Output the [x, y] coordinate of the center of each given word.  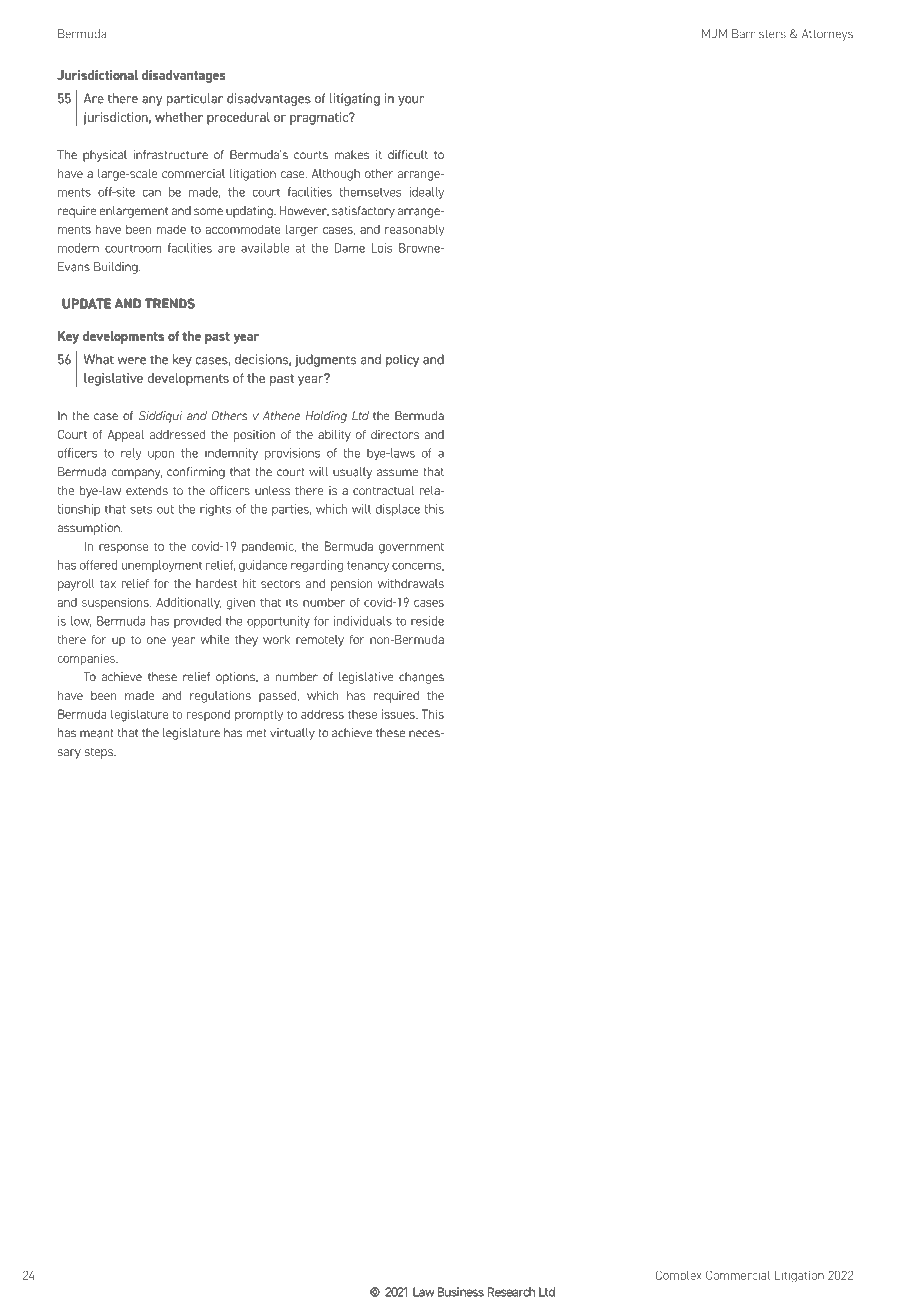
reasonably [415, 230]
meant [97, 733]
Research [511, 1292]
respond [208, 715]
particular [195, 99]
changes [421, 678]
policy [402, 360]
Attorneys [827, 35]
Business [461, 1292]
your [411, 101]
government [411, 548]
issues [399, 714]
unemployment [162, 566]
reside [427, 621]
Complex [679, 1276]
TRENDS [170, 304]
